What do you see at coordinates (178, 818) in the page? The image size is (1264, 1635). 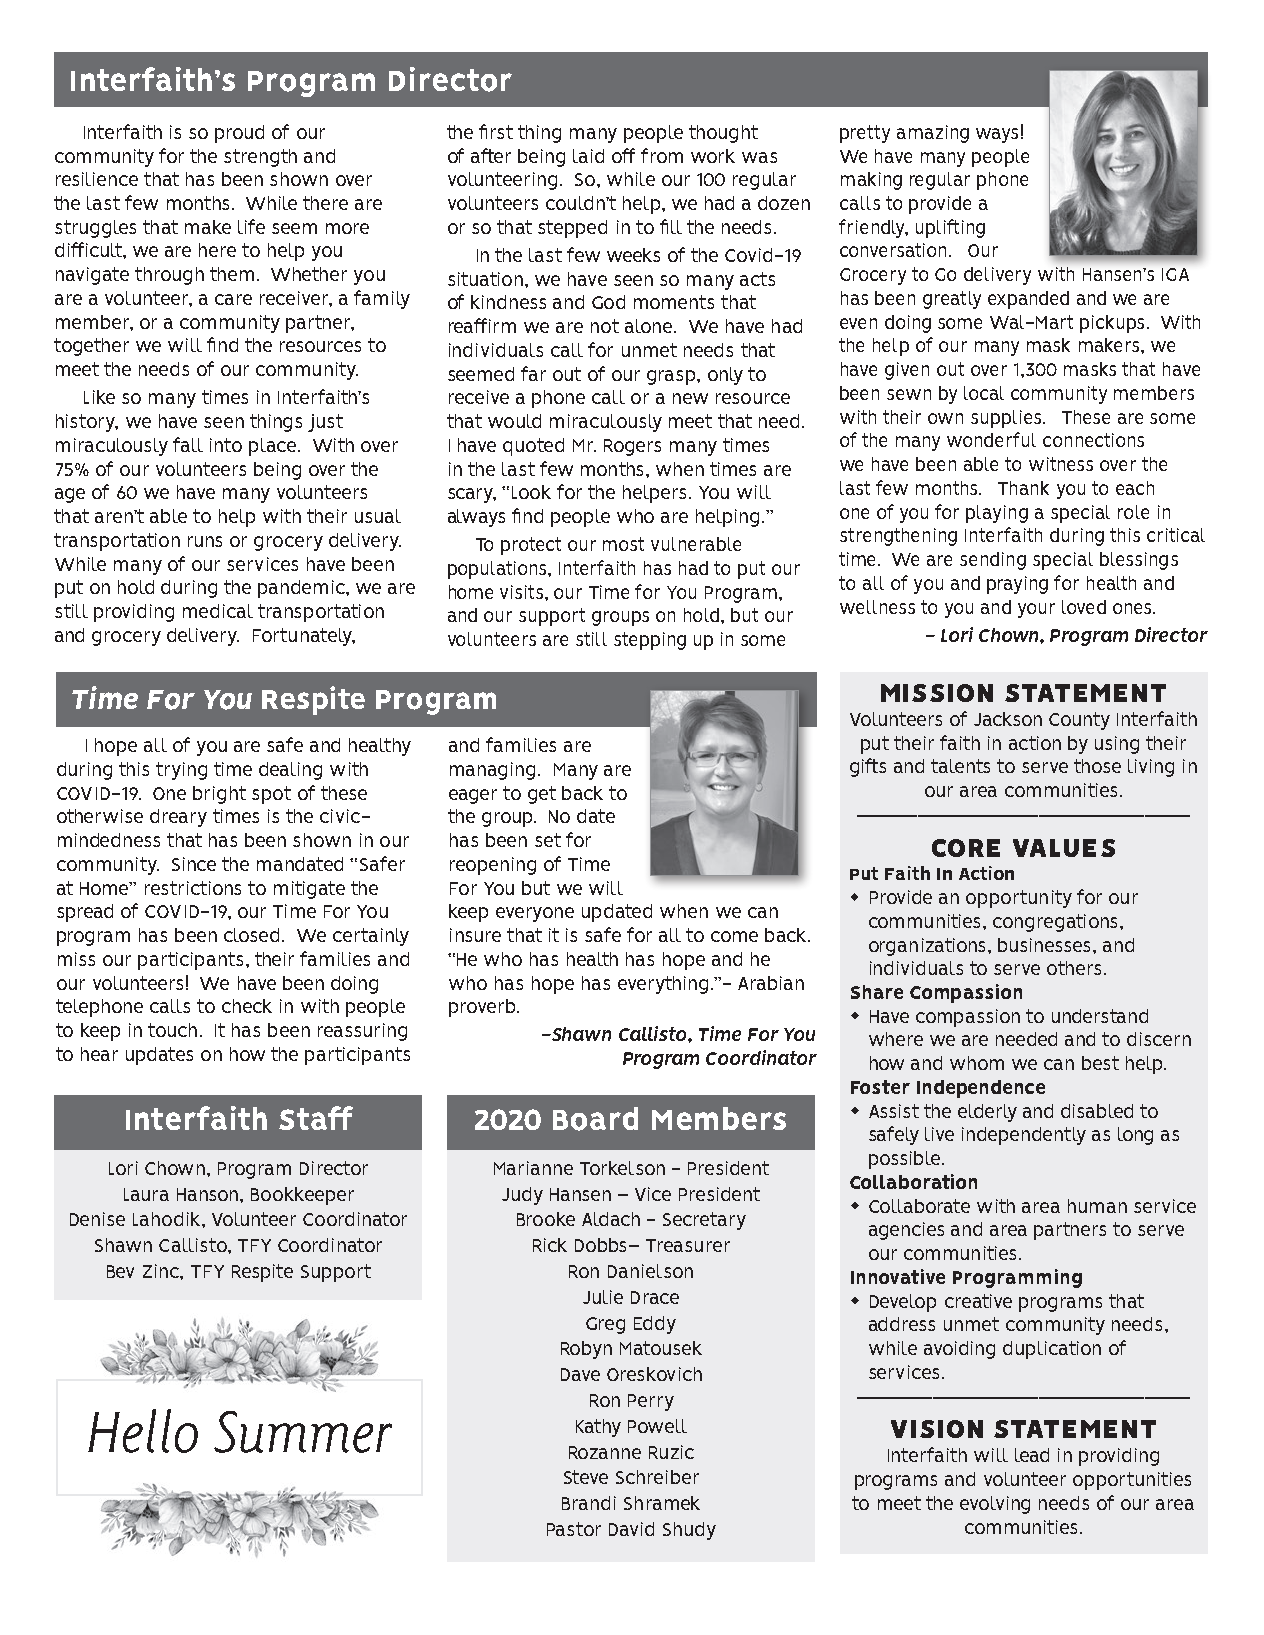 I see `dreary` at bounding box center [178, 818].
